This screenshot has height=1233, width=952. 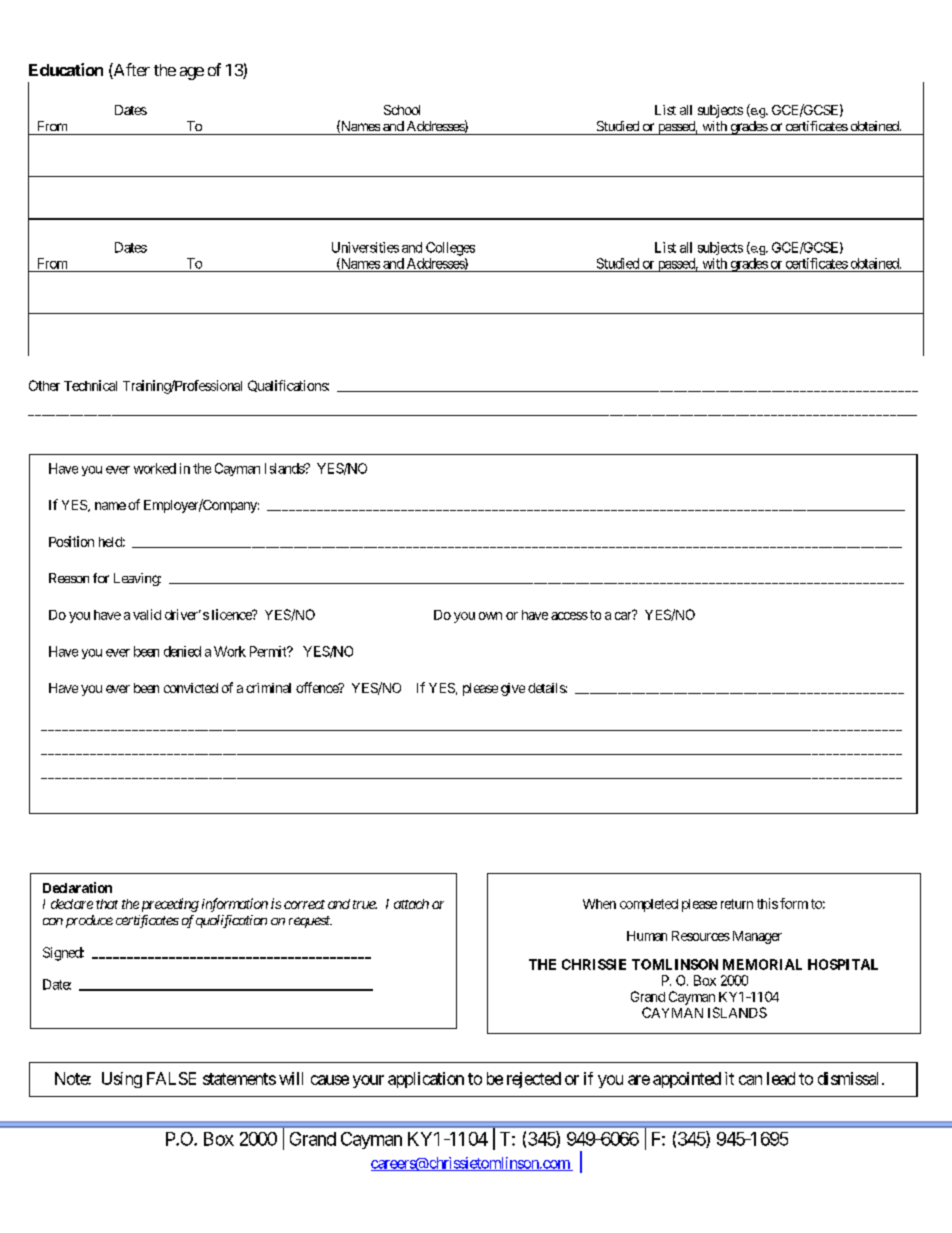 What do you see at coordinates (122, 1080) in the screenshot?
I see `Using` at bounding box center [122, 1080].
